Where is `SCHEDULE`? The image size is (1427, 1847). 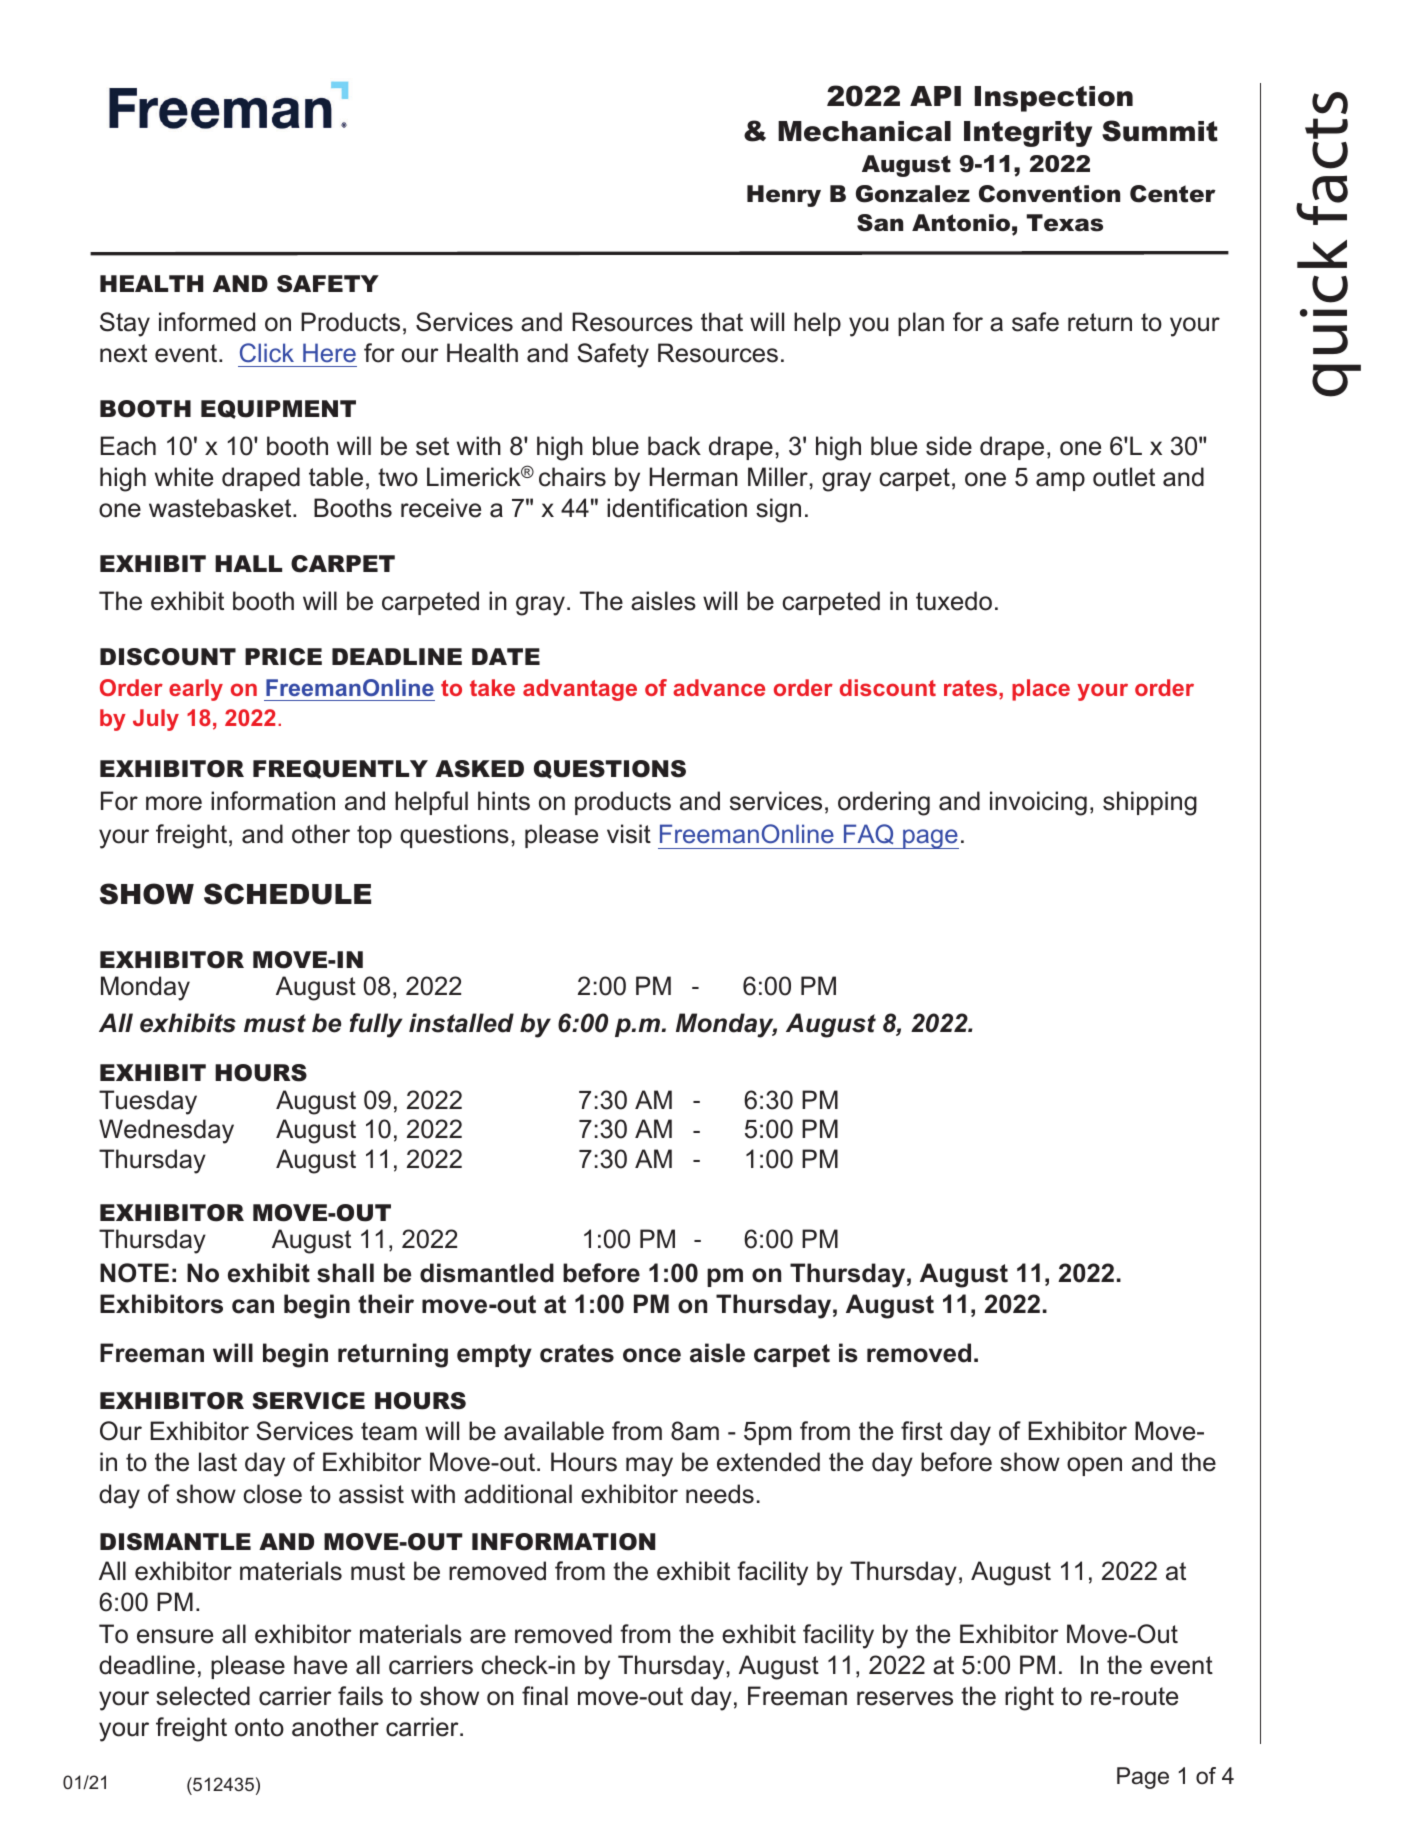
SCHEDULE is located at coordinates (287, 894).
